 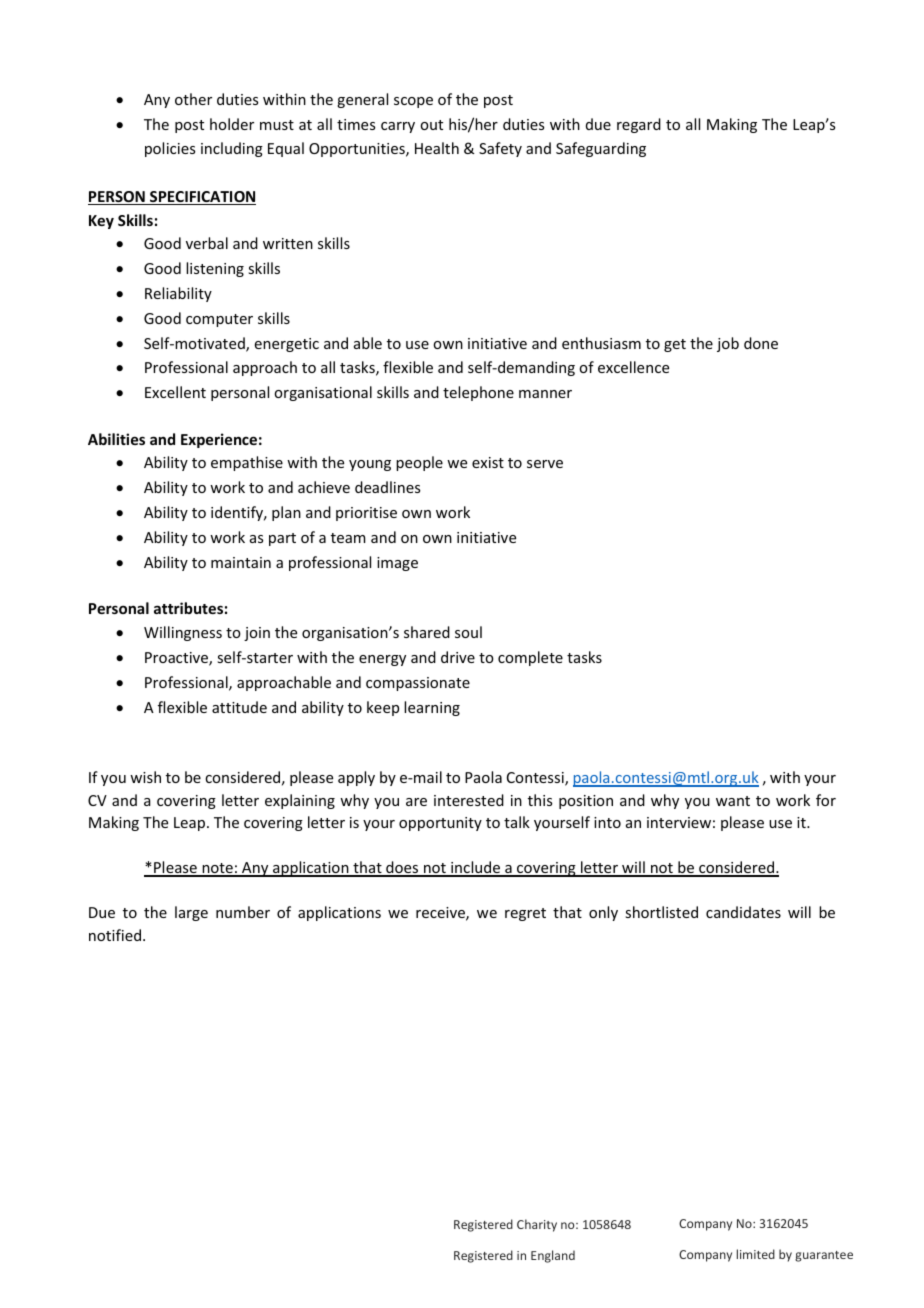 I want to click on England, so click(x=553, y=1256).
